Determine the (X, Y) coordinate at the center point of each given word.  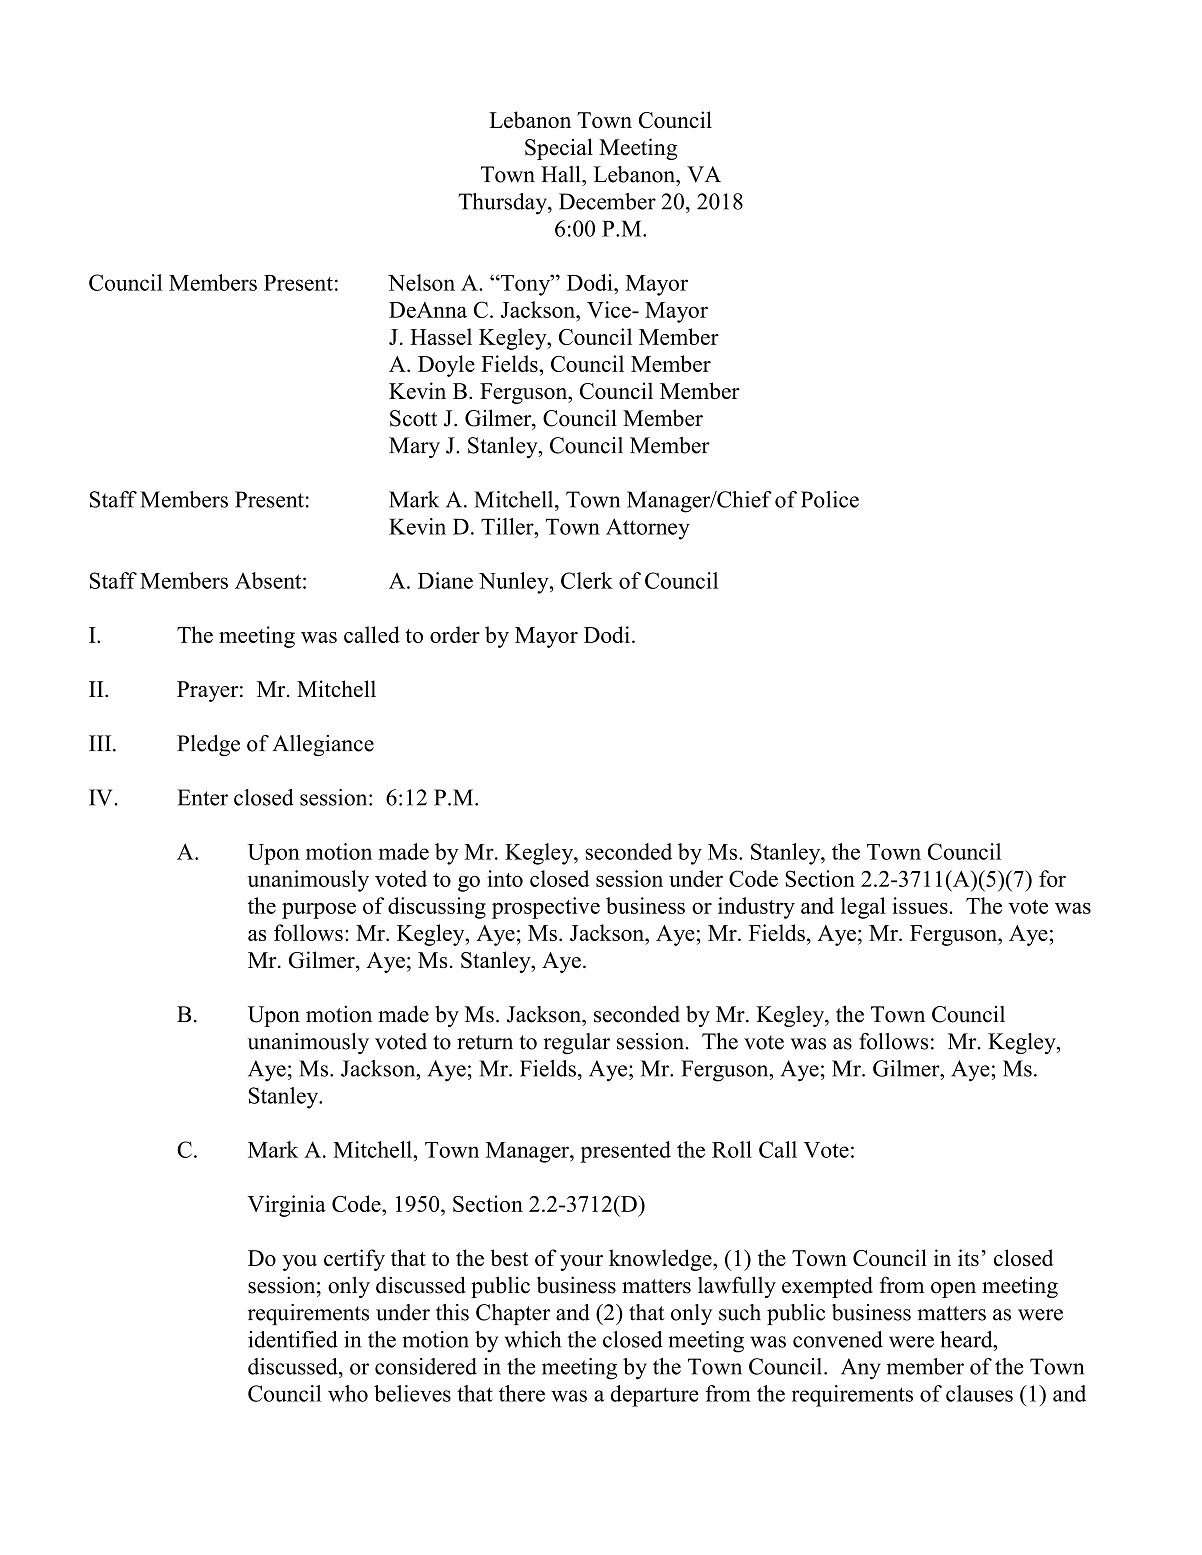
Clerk (587, 580)
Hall (562, 174)
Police (830, 499)
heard (967, 1339)
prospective (546, 908)
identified (293, 1339)
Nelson (421, 282)
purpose (319, 911)
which (533, 1339)
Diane (445, 580)
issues (921, 905)
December (607, 201)
